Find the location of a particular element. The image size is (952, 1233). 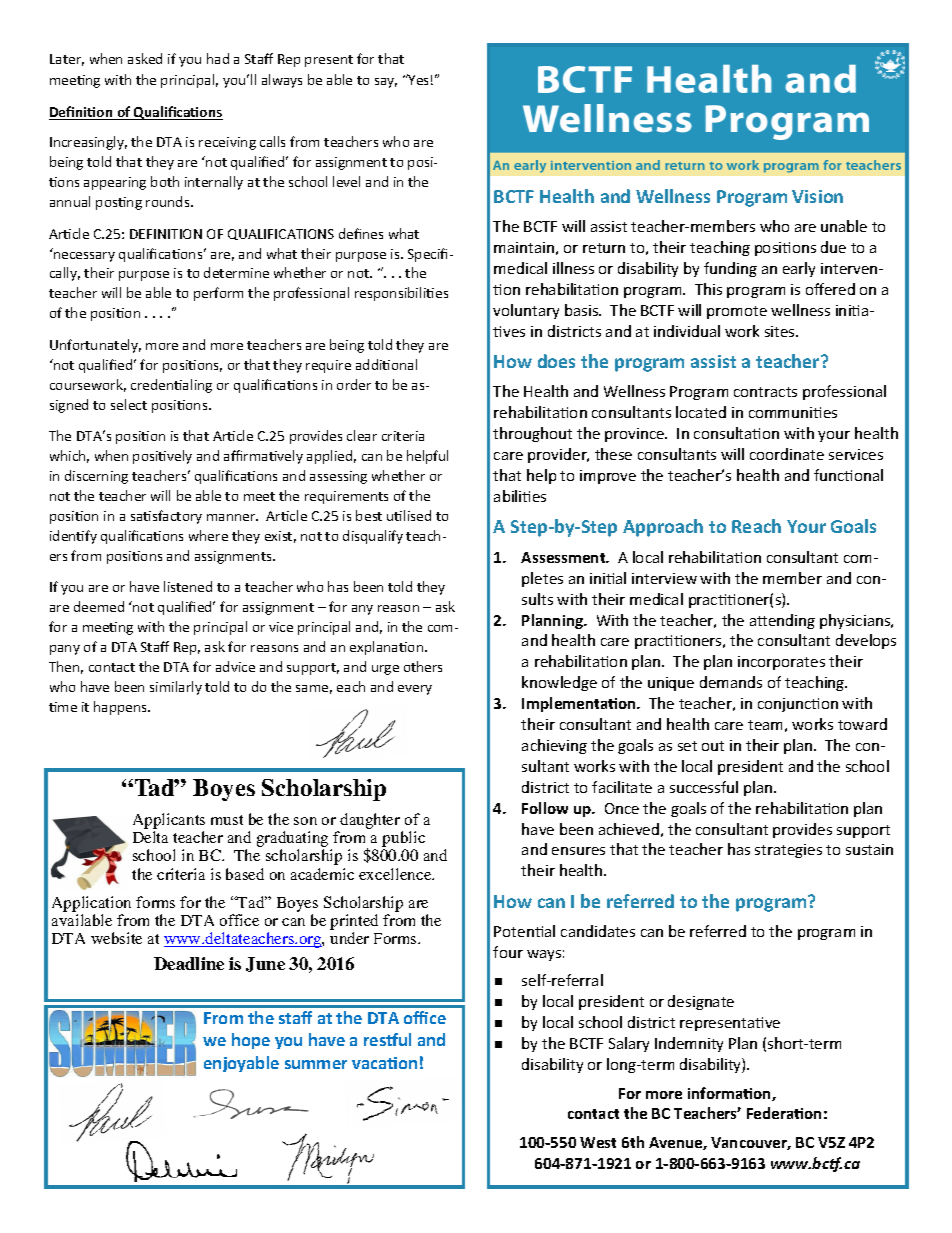

hope is located at coordinates (251, 1041).
